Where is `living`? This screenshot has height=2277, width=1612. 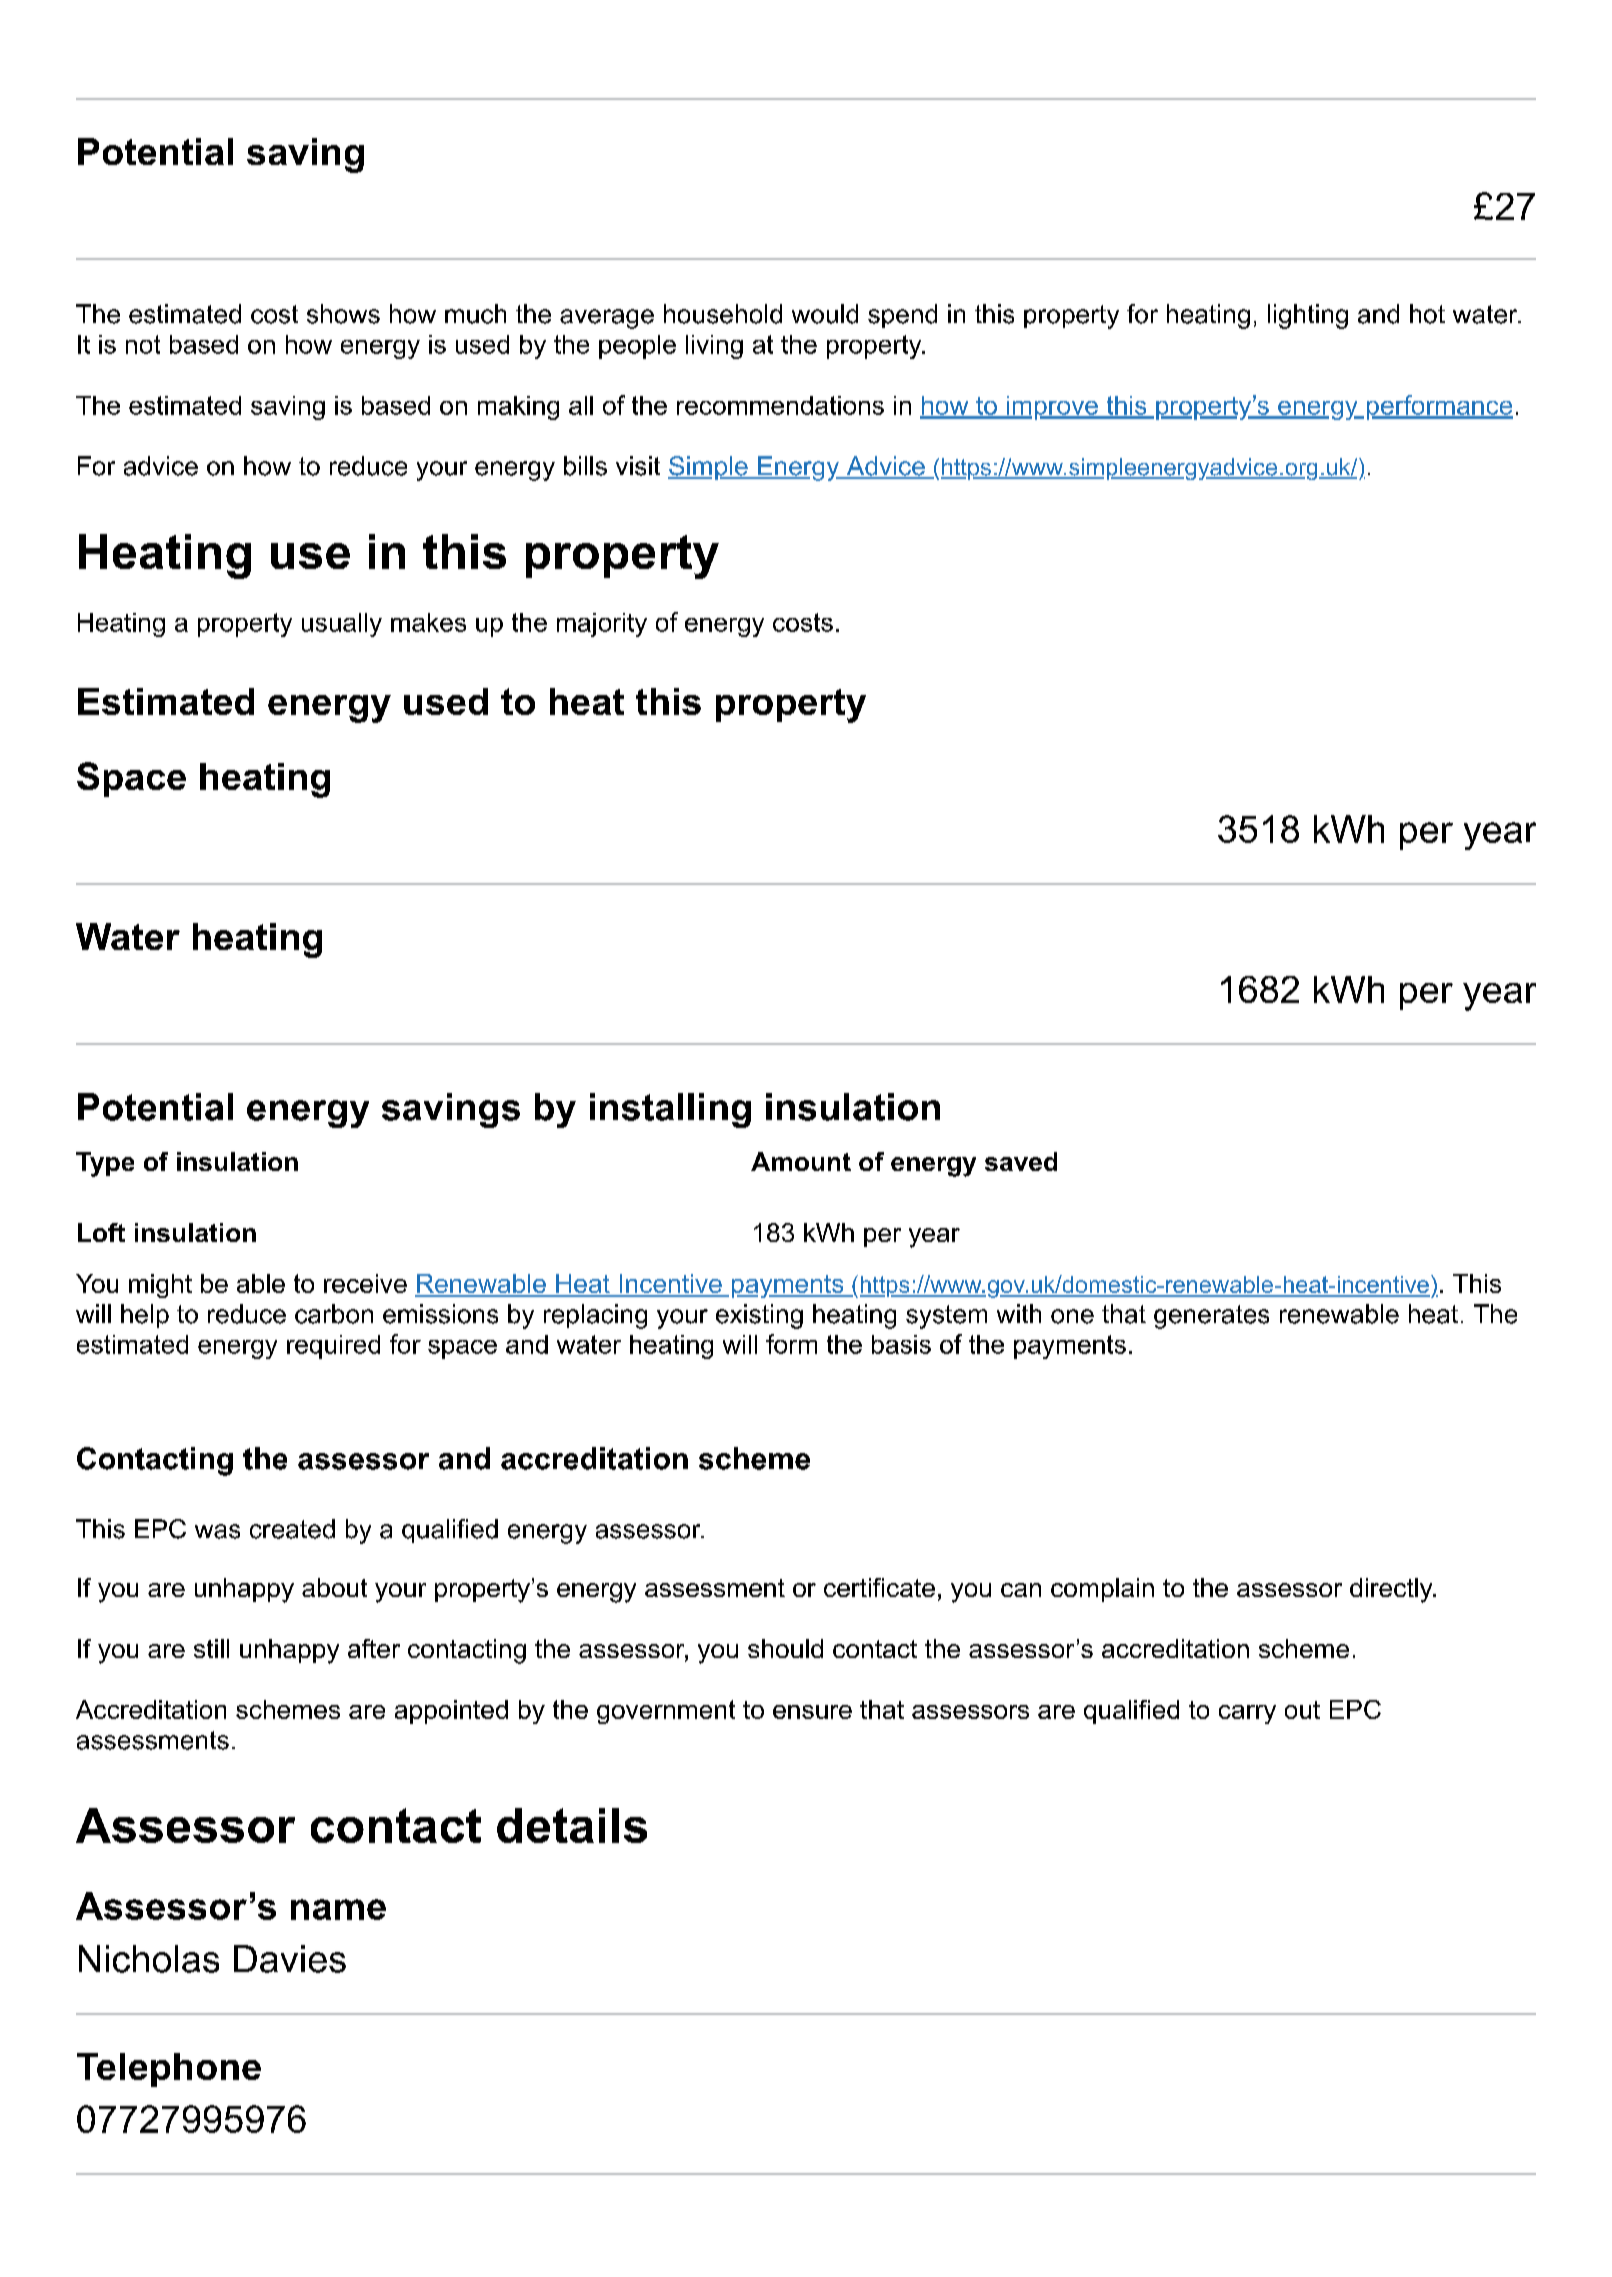 living is located at coordinates (714, 347).
